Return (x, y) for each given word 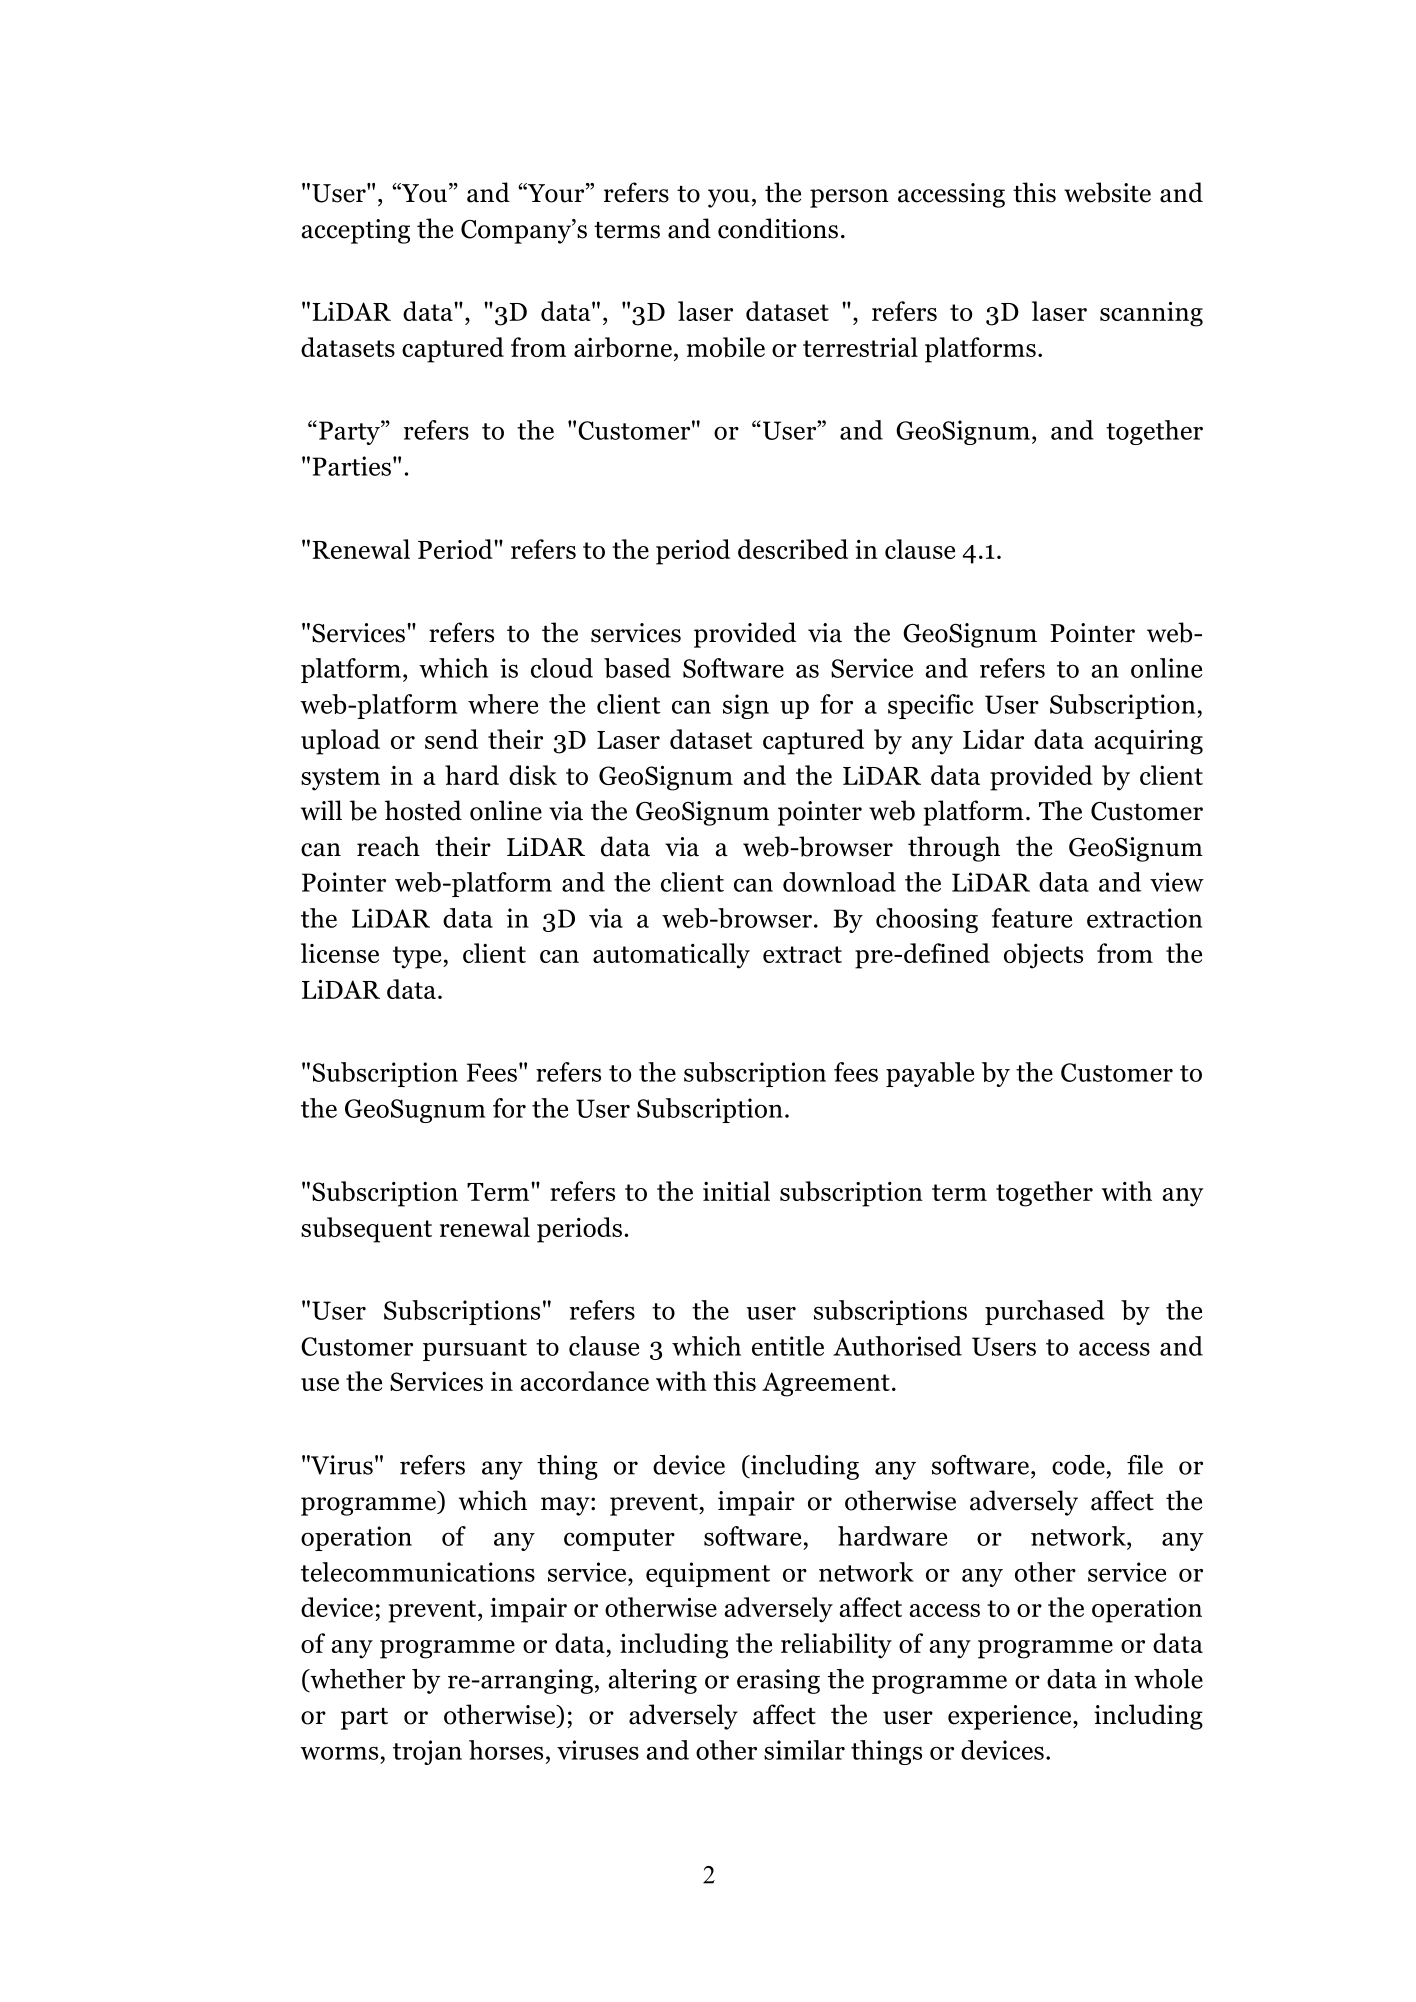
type (418, 957)
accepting (355, 231)
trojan (427, 1752)
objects (1043, 956)
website (1107, 192)
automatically (671, 956)
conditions (778, 228)
